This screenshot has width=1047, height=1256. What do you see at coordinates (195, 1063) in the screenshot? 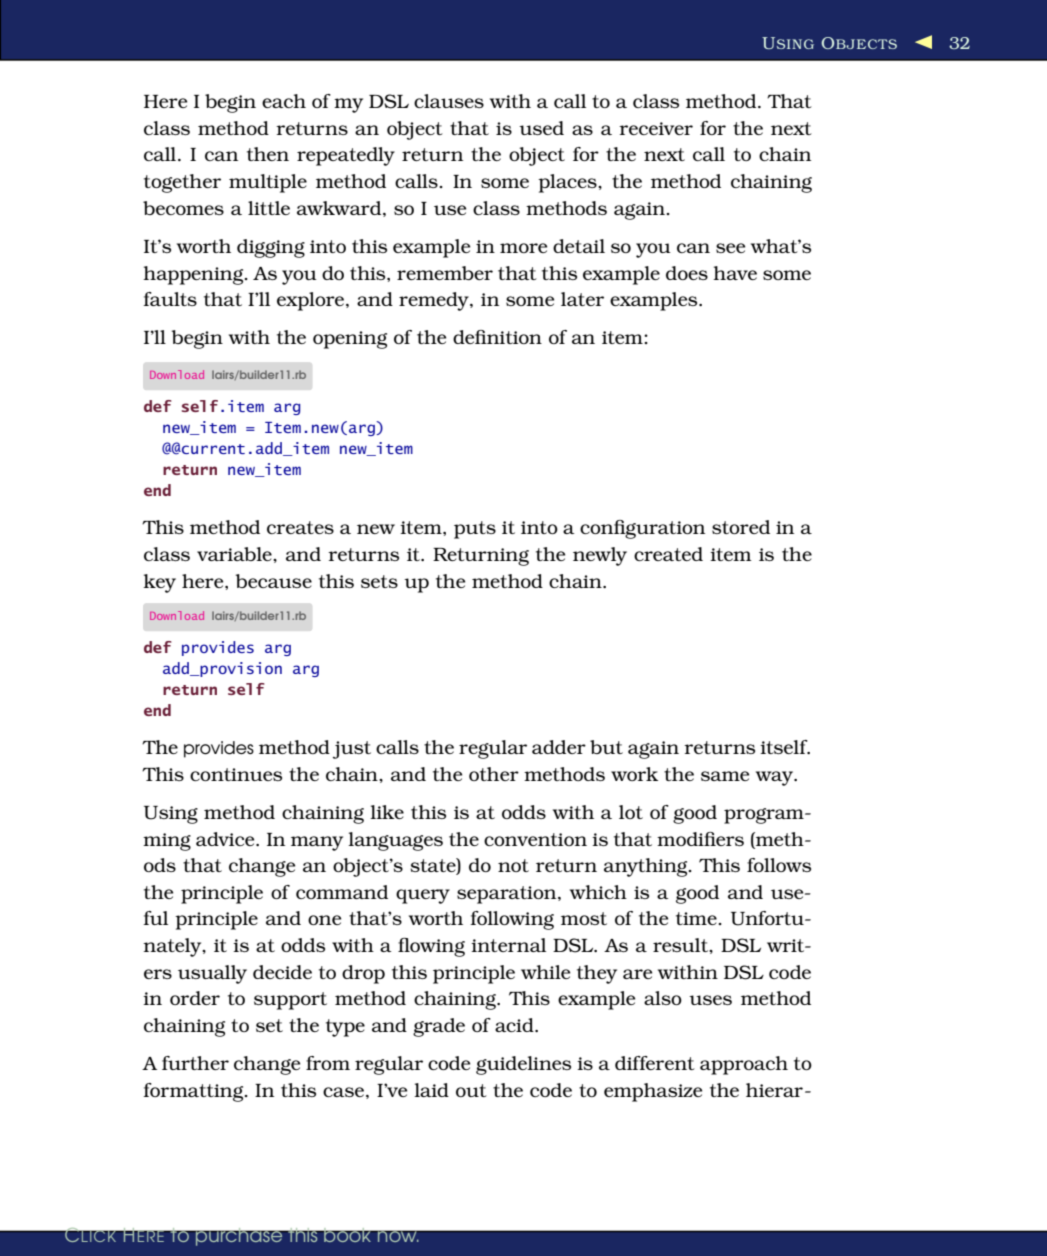
I see `further` at bounding box center [195, 1063].
